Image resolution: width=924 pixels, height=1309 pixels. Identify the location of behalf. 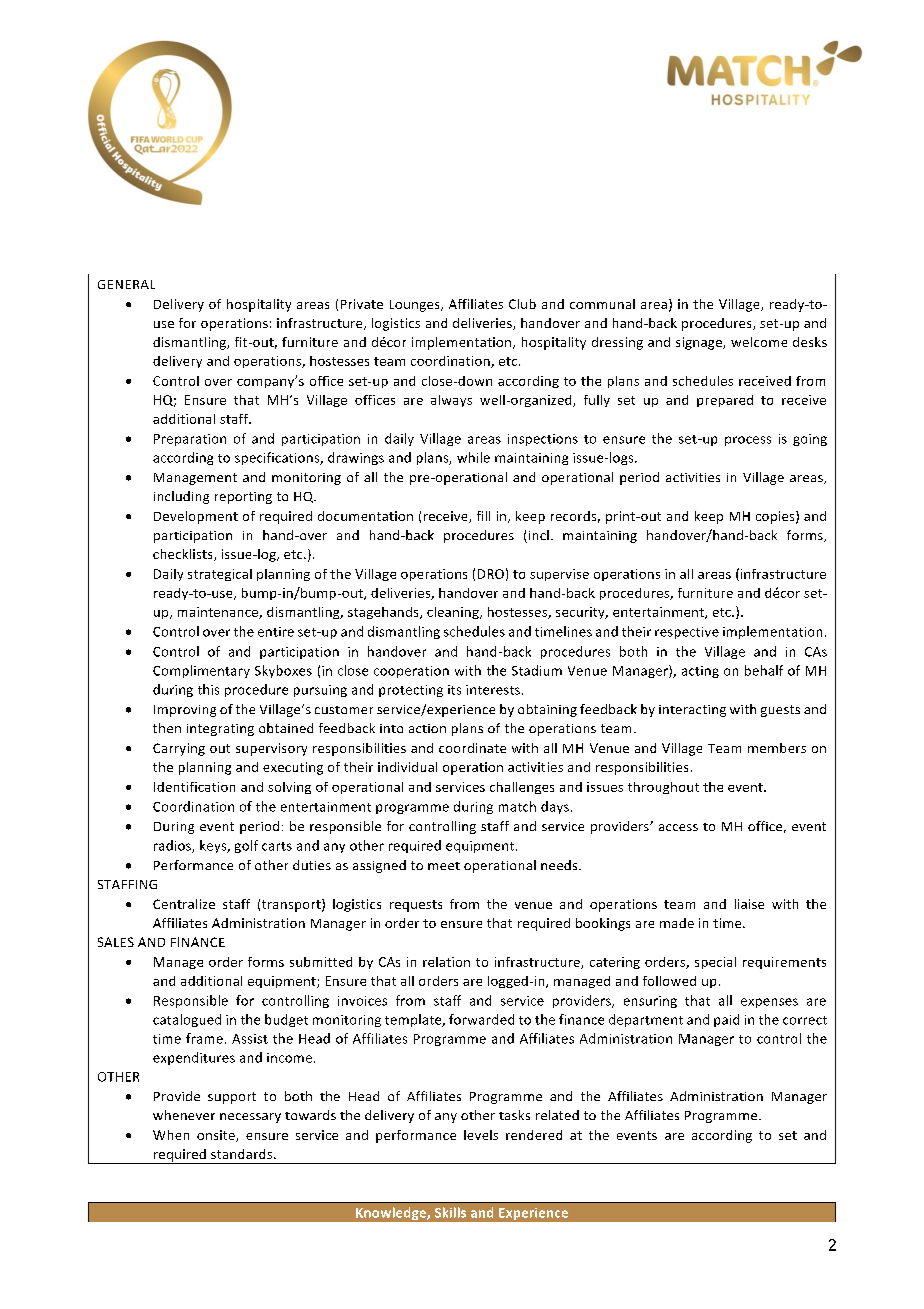
(764, 670).
